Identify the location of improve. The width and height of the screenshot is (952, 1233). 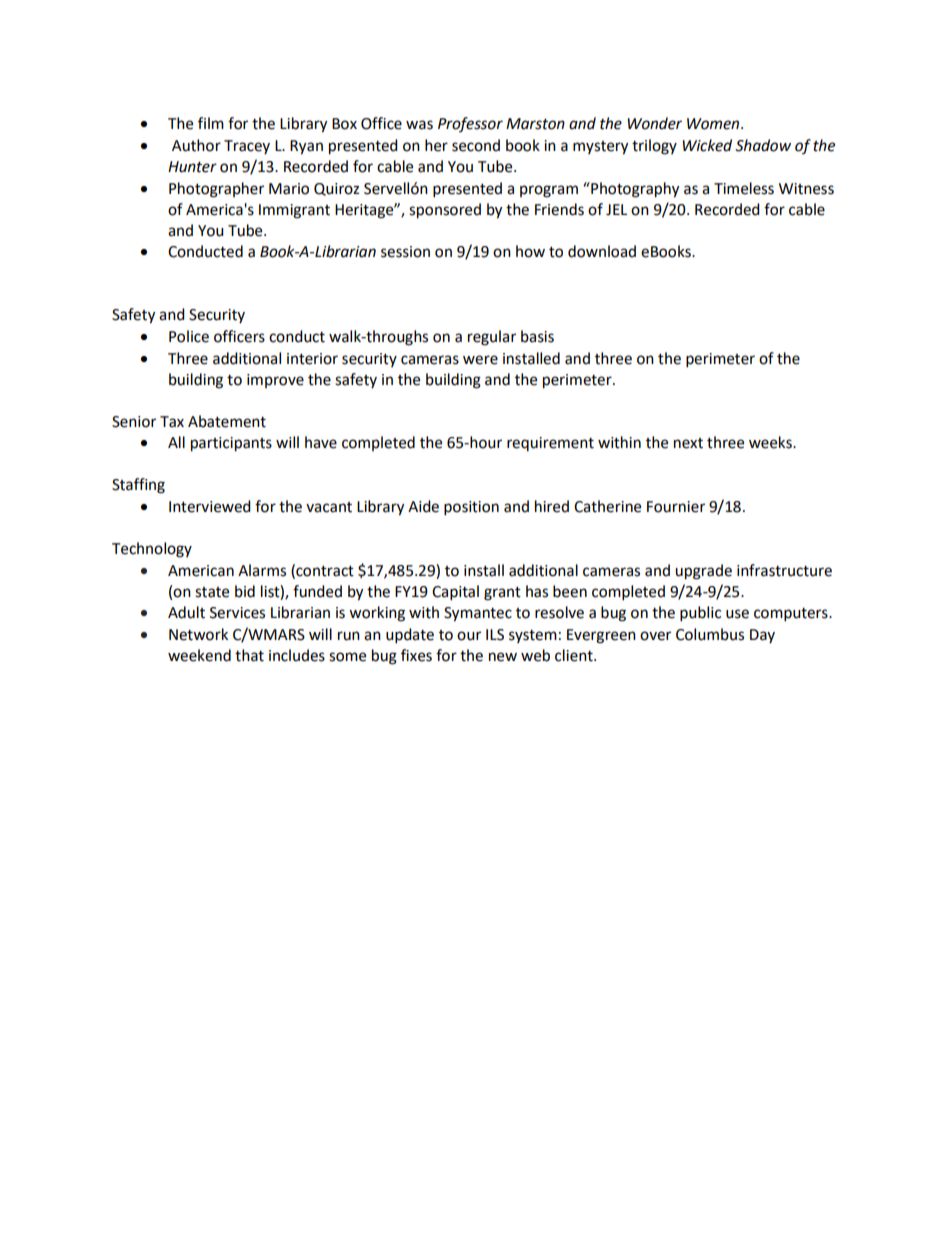
(275, 381).
